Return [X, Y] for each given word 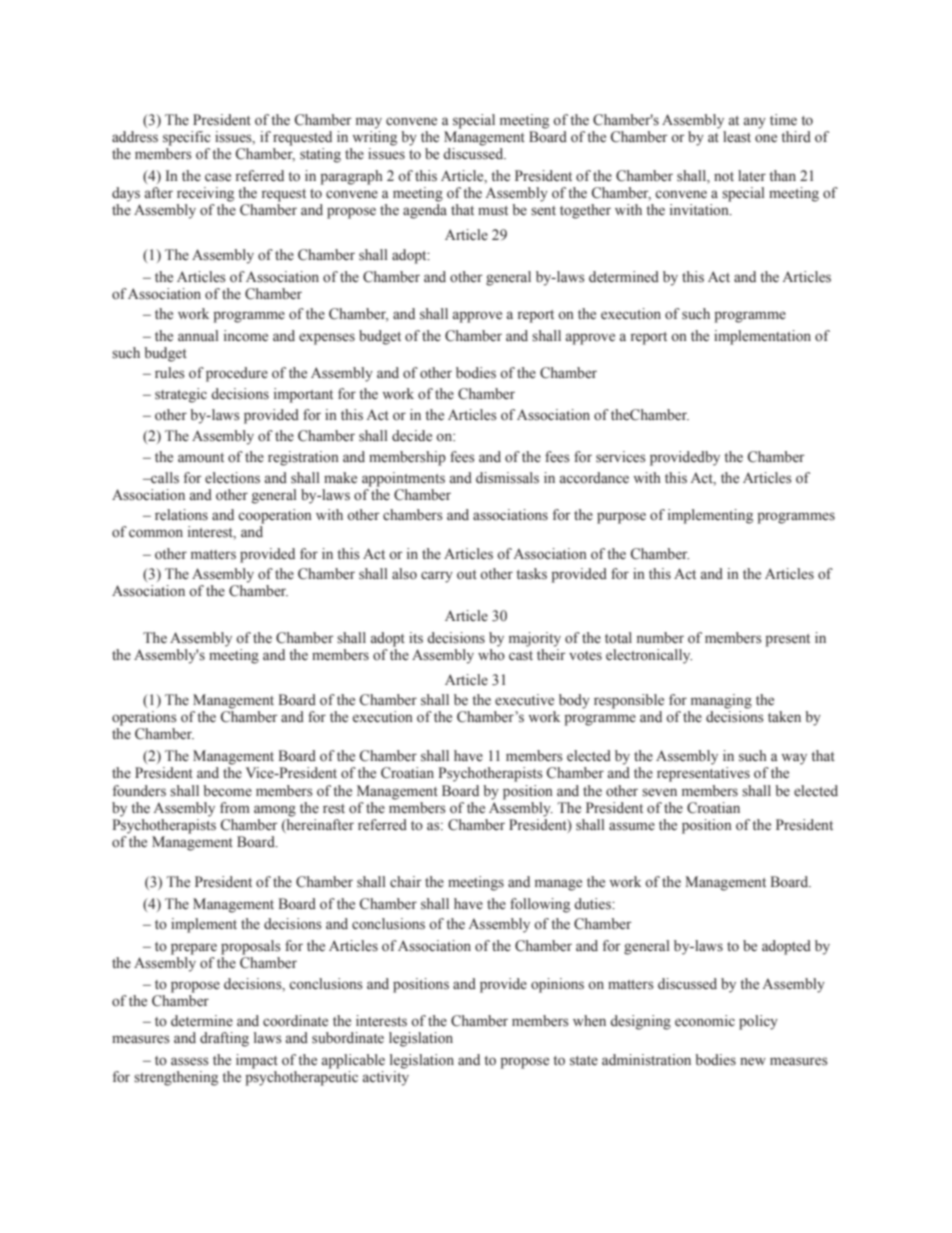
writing [374, 137]
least [737, 137]
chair [406, 882]
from [235, 808]
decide [412, 436]
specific [187, 138]
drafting [224, 1039]
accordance [594, 478]
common [156, 533]
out [467, 575]
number [660, 638]
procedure [237, 374]
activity [386, 1078]
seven [659, 792]
